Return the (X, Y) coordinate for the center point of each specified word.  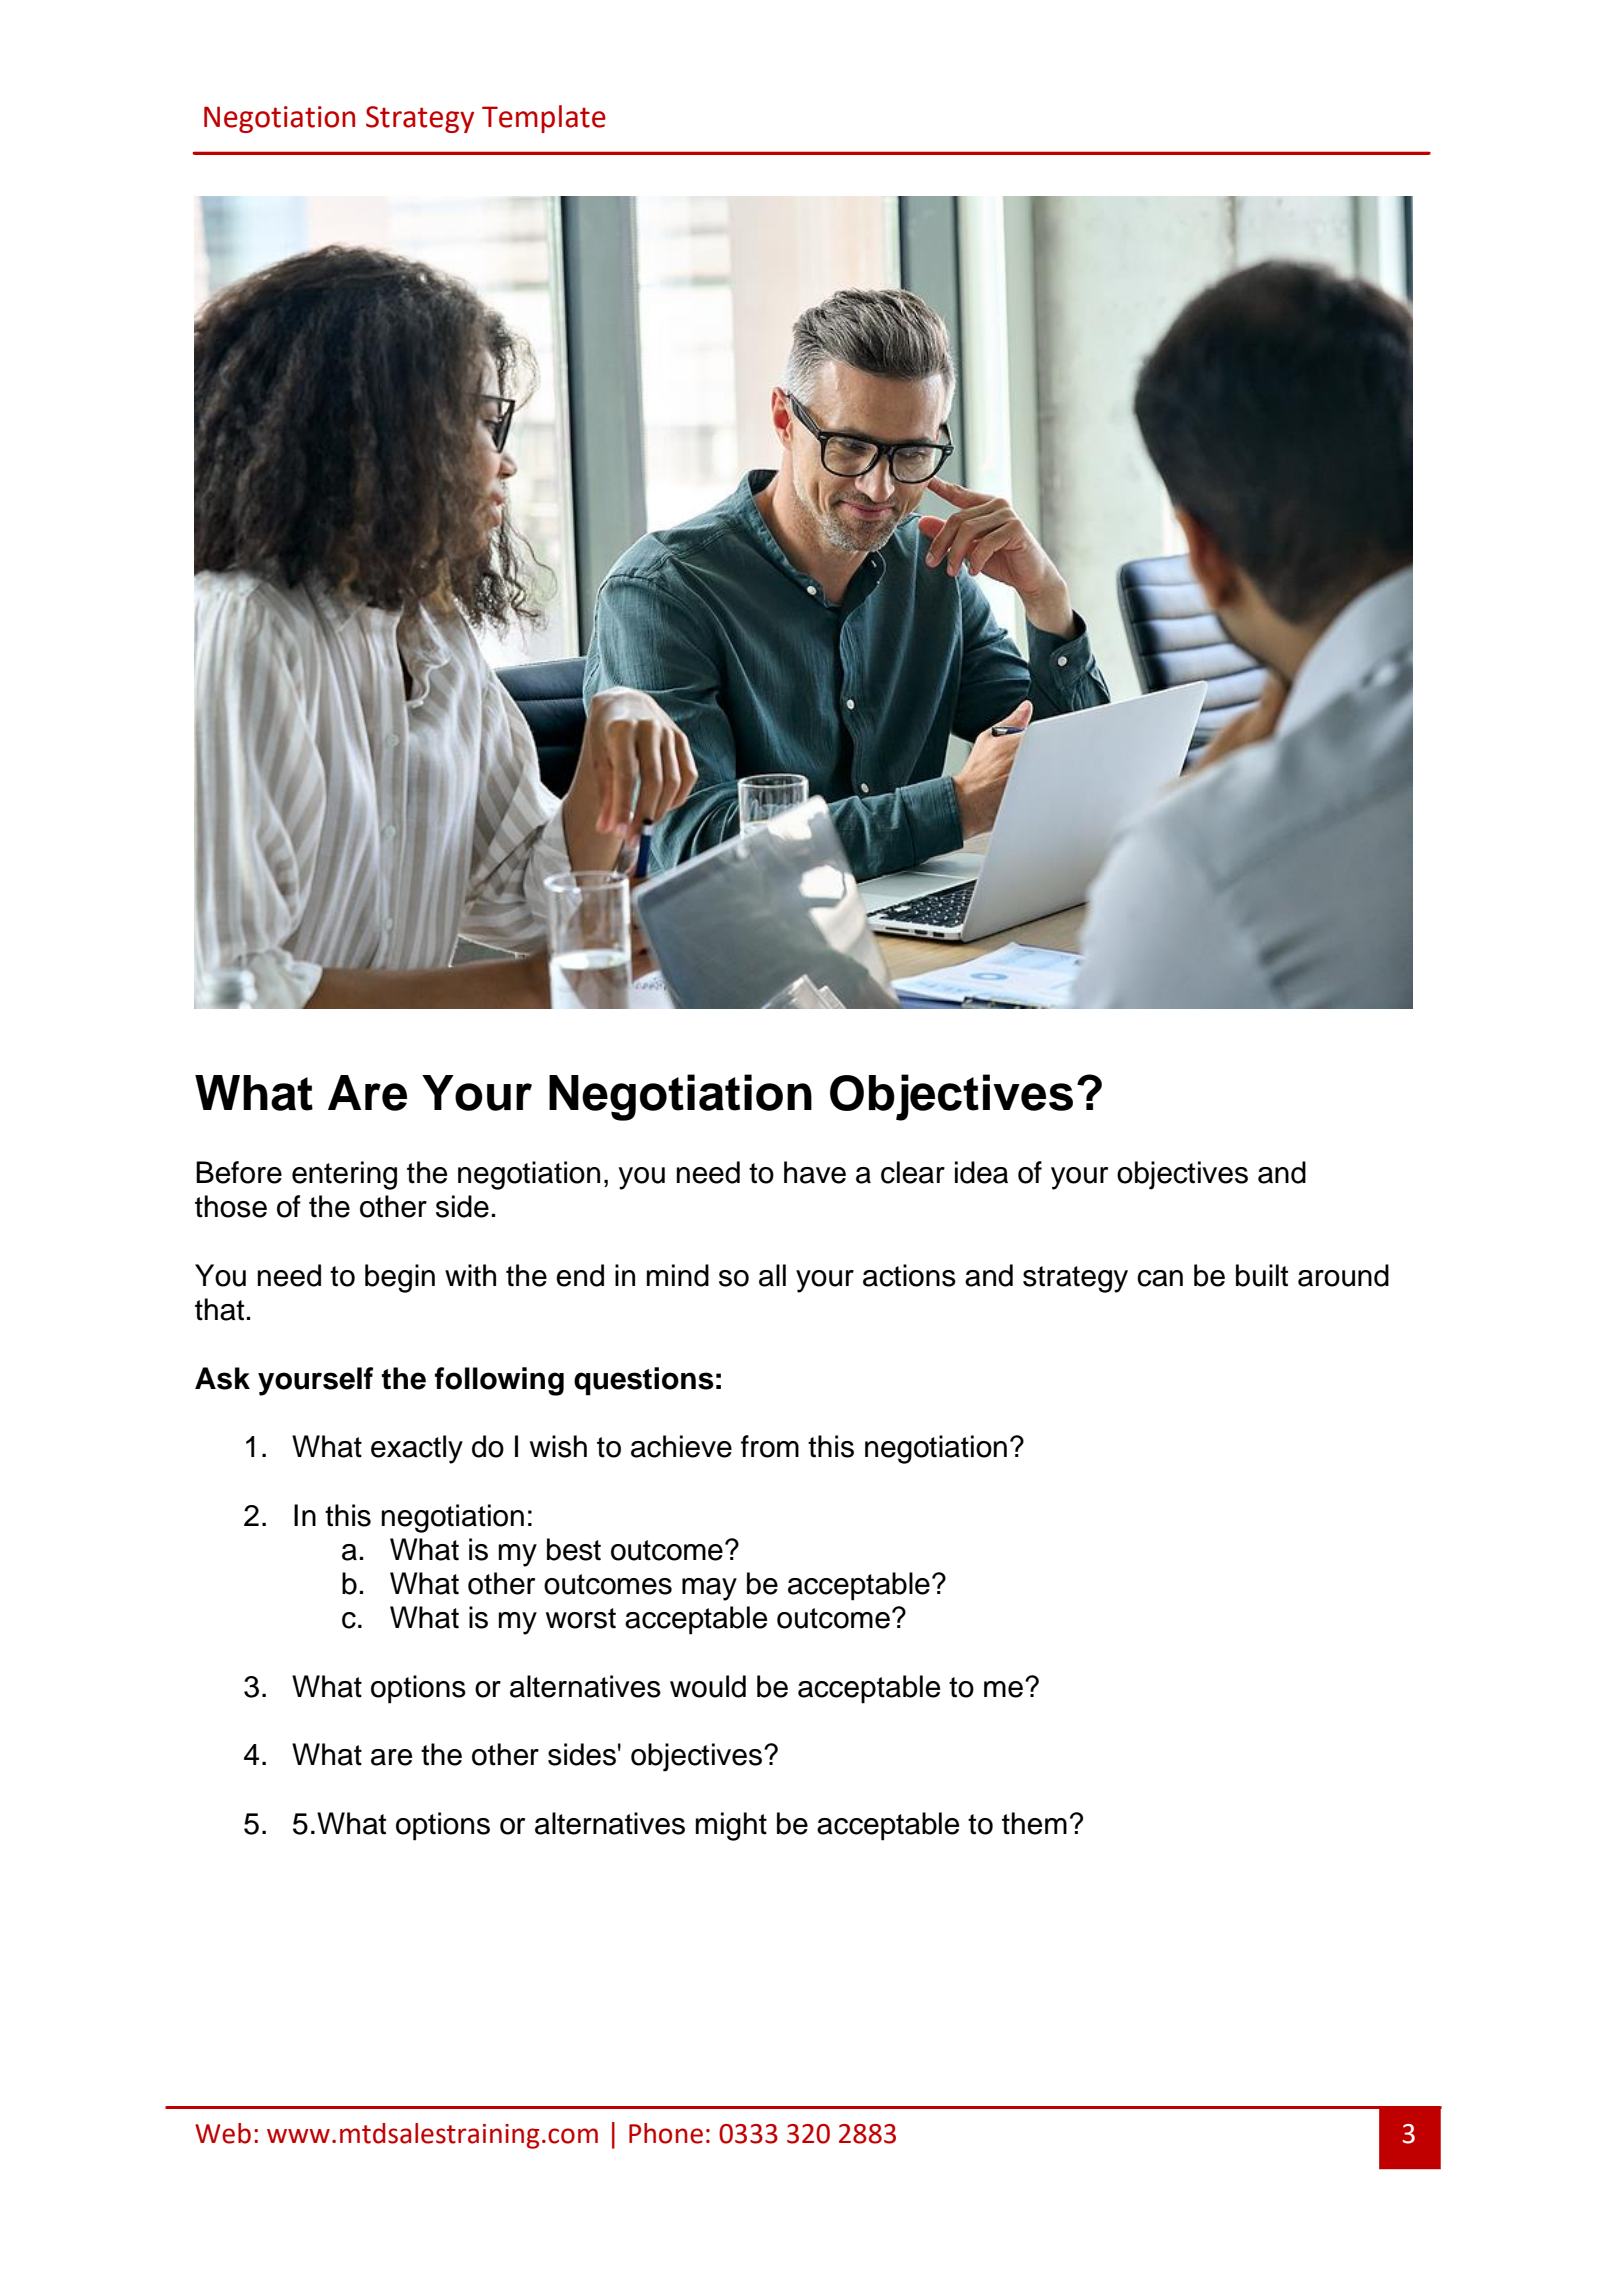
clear (913, 1172)
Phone (666, 2133)
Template (544, 119)
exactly (417, 1449)
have (815, 1172)
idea (981, 1172)
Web (223, 2133)
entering (344, 1175)
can (1160, 1278)
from (770, 1446)
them (1034, 1823)
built (1262, 1275)
